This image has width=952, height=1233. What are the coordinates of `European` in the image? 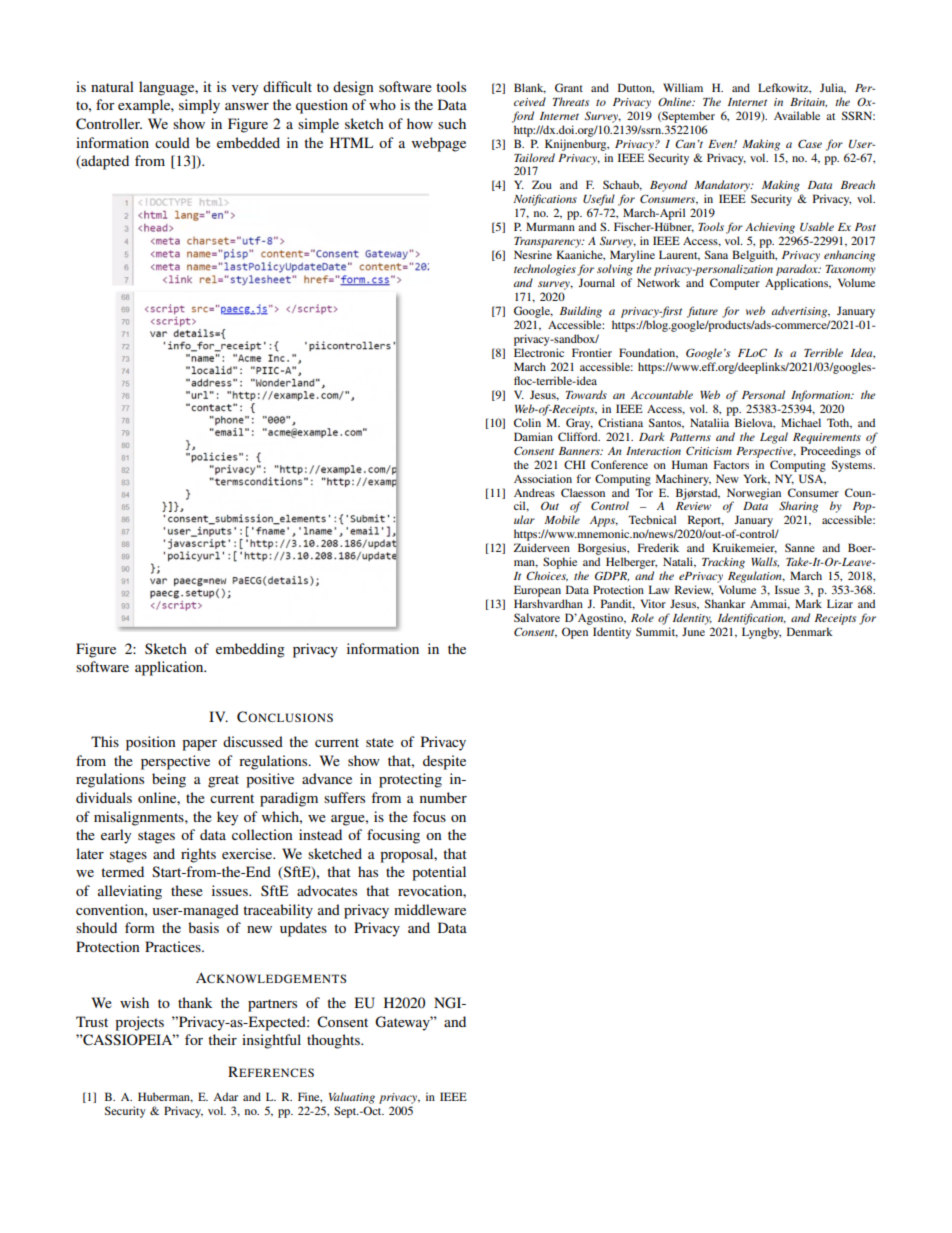 It's located at (537, 591).
